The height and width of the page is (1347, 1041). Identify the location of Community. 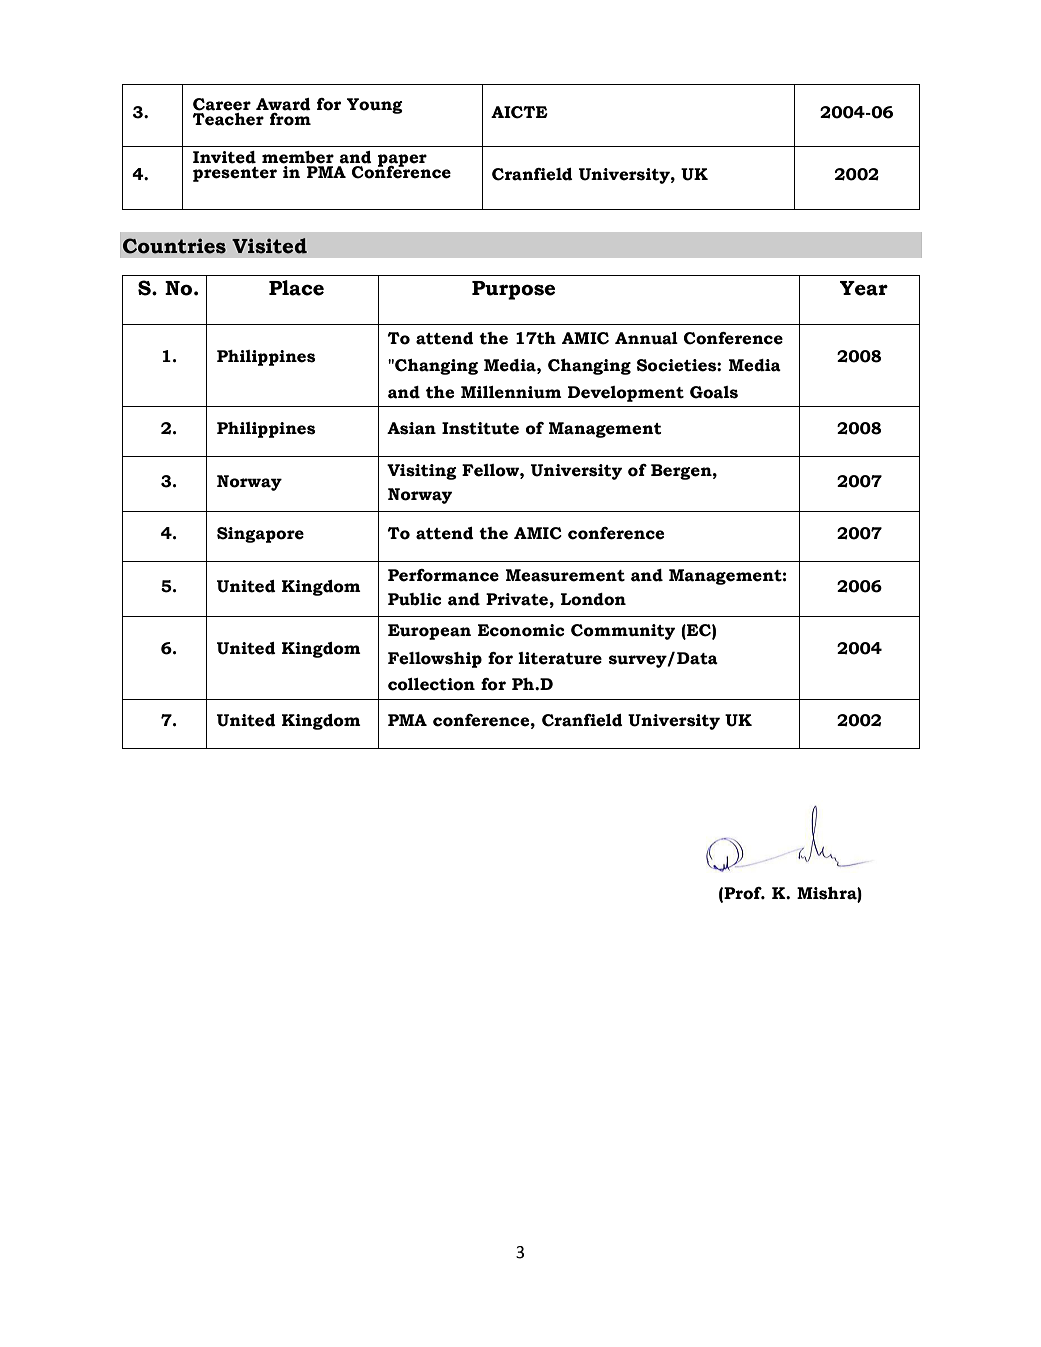
(623, 632).
